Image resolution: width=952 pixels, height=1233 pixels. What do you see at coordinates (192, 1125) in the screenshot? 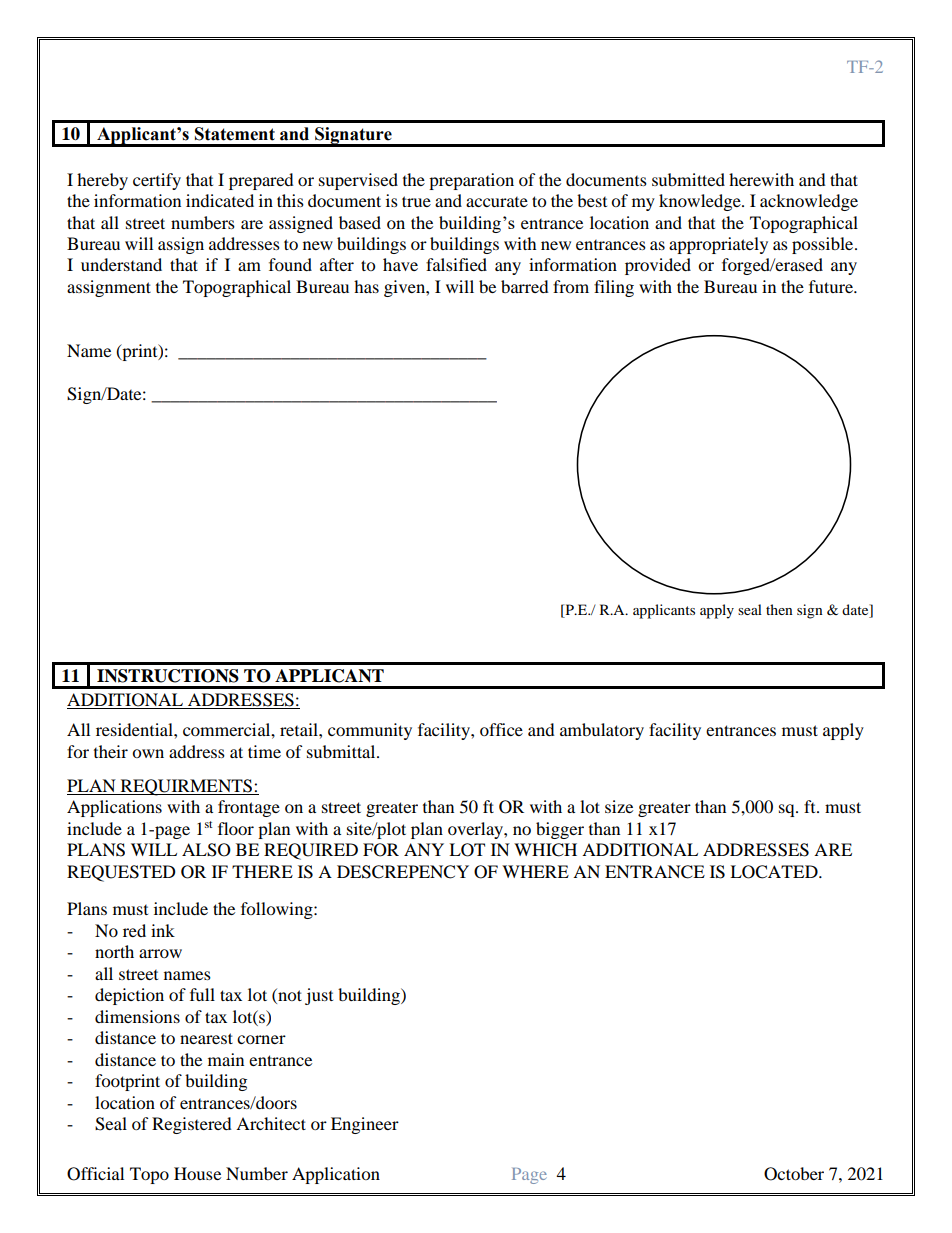
I see `Registered` at bounding box center [192, 1125].
